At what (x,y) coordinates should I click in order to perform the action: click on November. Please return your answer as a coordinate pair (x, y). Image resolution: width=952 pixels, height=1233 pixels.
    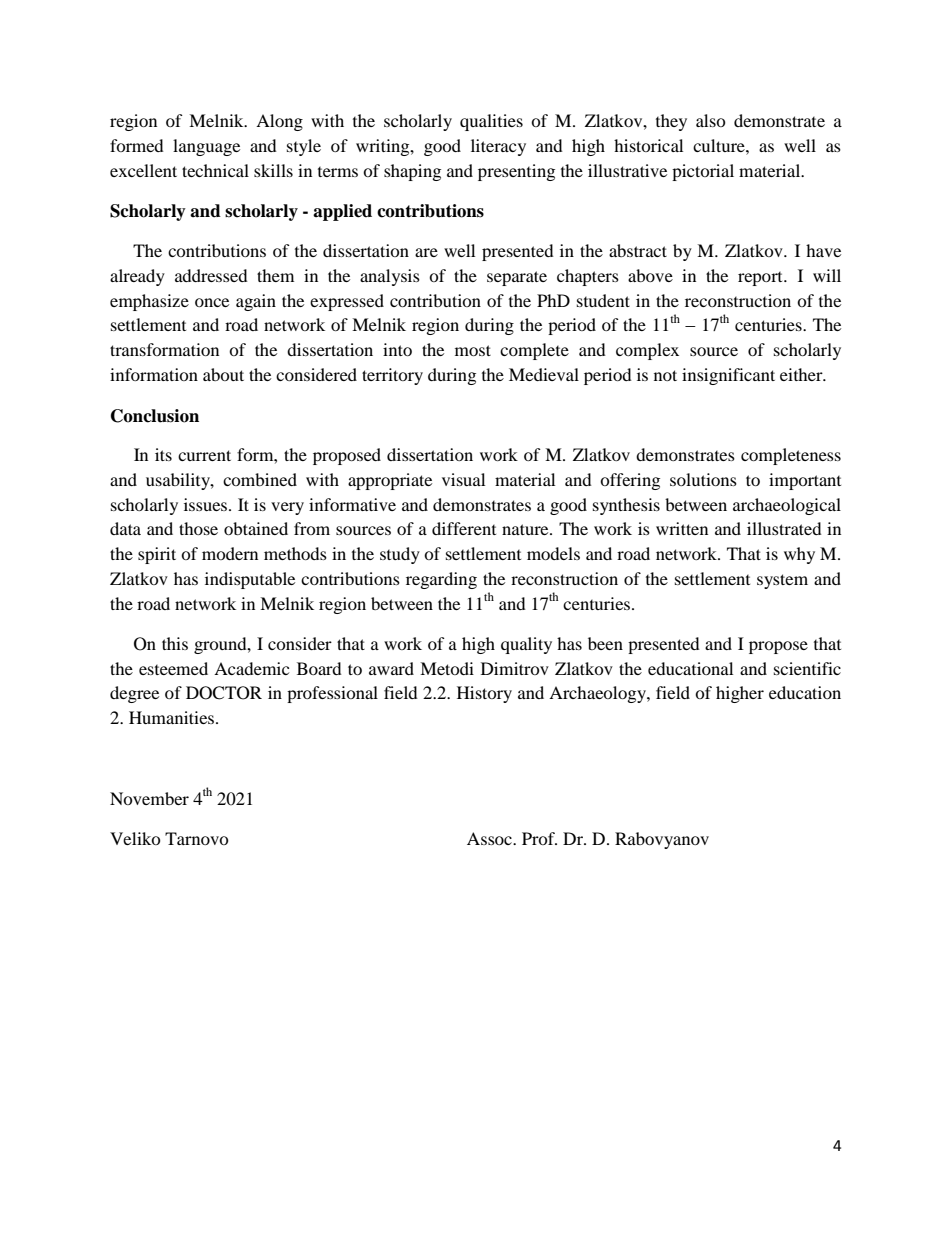
    Looking at the image, I should click on (149, 798).
